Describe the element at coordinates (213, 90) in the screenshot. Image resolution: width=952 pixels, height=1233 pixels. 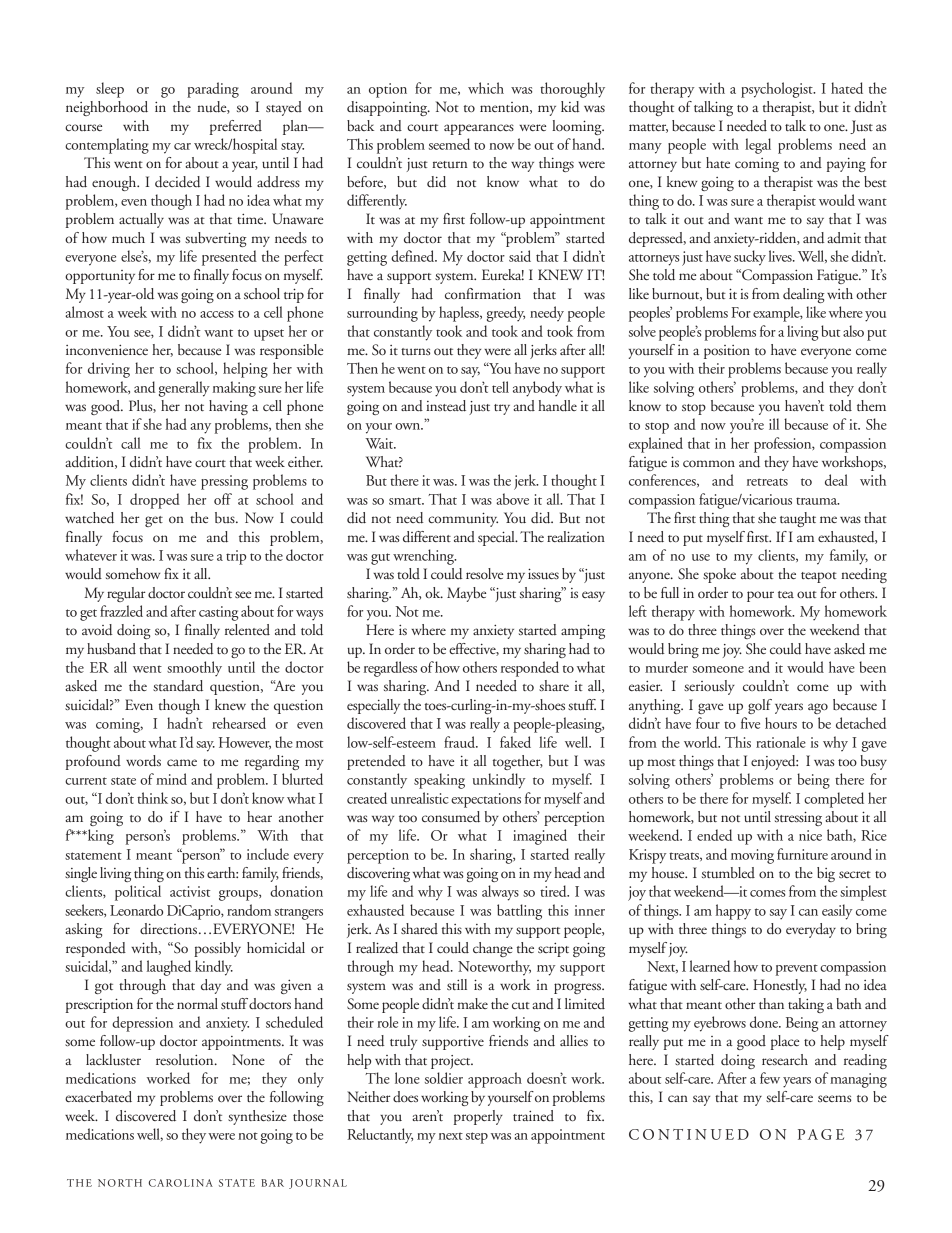
I see `parading` at that location.
